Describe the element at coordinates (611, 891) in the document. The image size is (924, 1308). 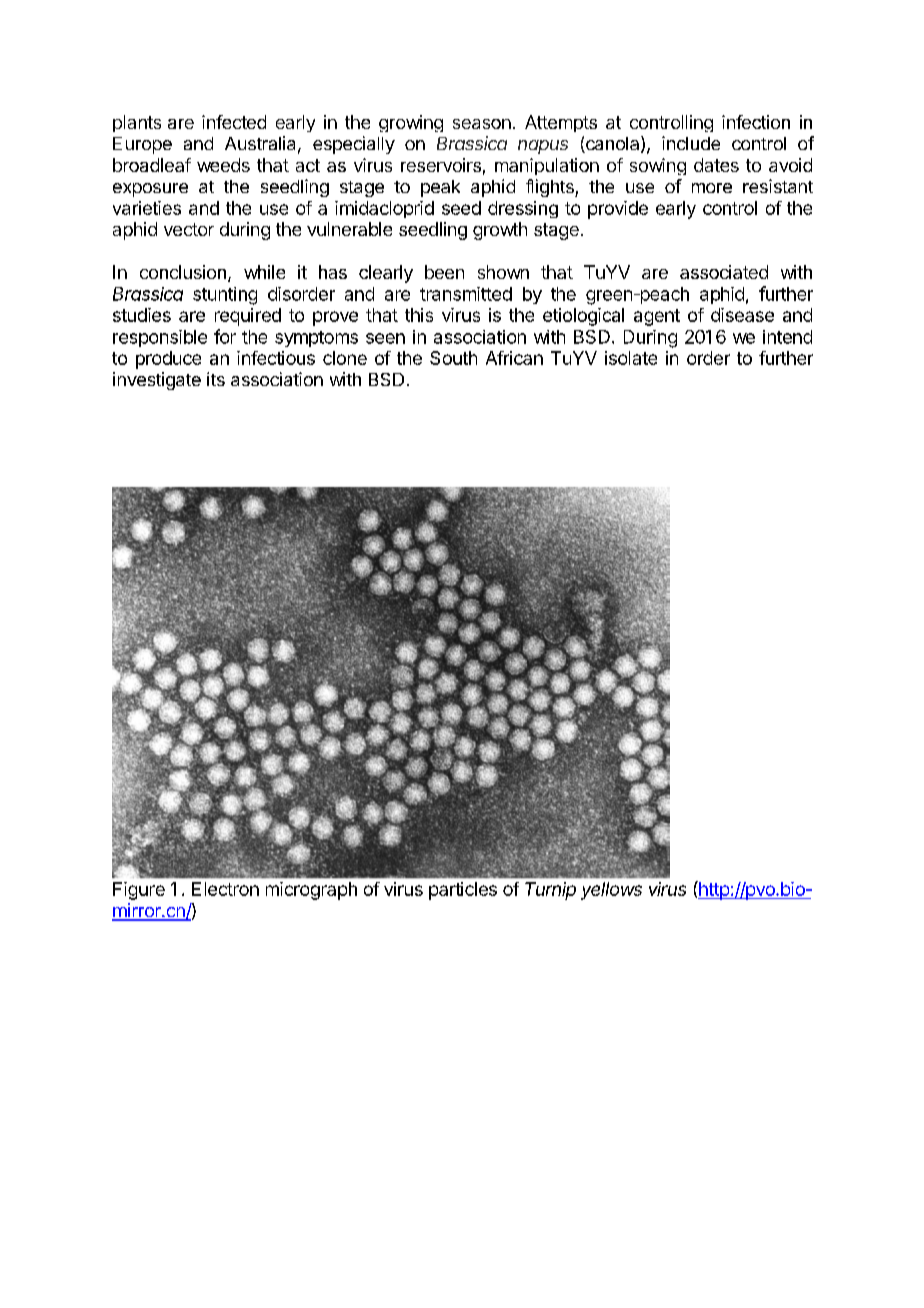
I see `yellows` at that location.
